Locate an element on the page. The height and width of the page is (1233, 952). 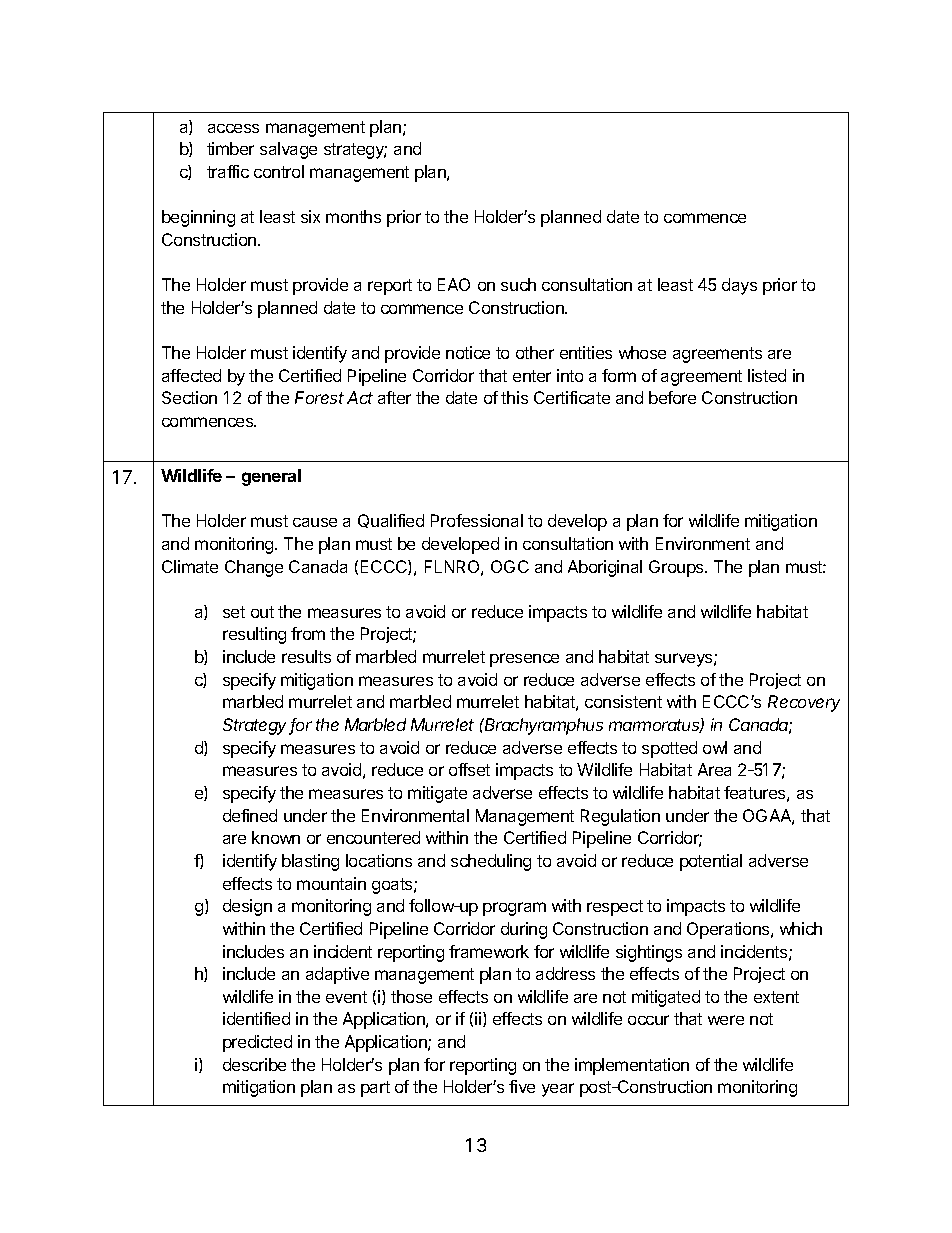
defined is located at coordinates (250, 815).
